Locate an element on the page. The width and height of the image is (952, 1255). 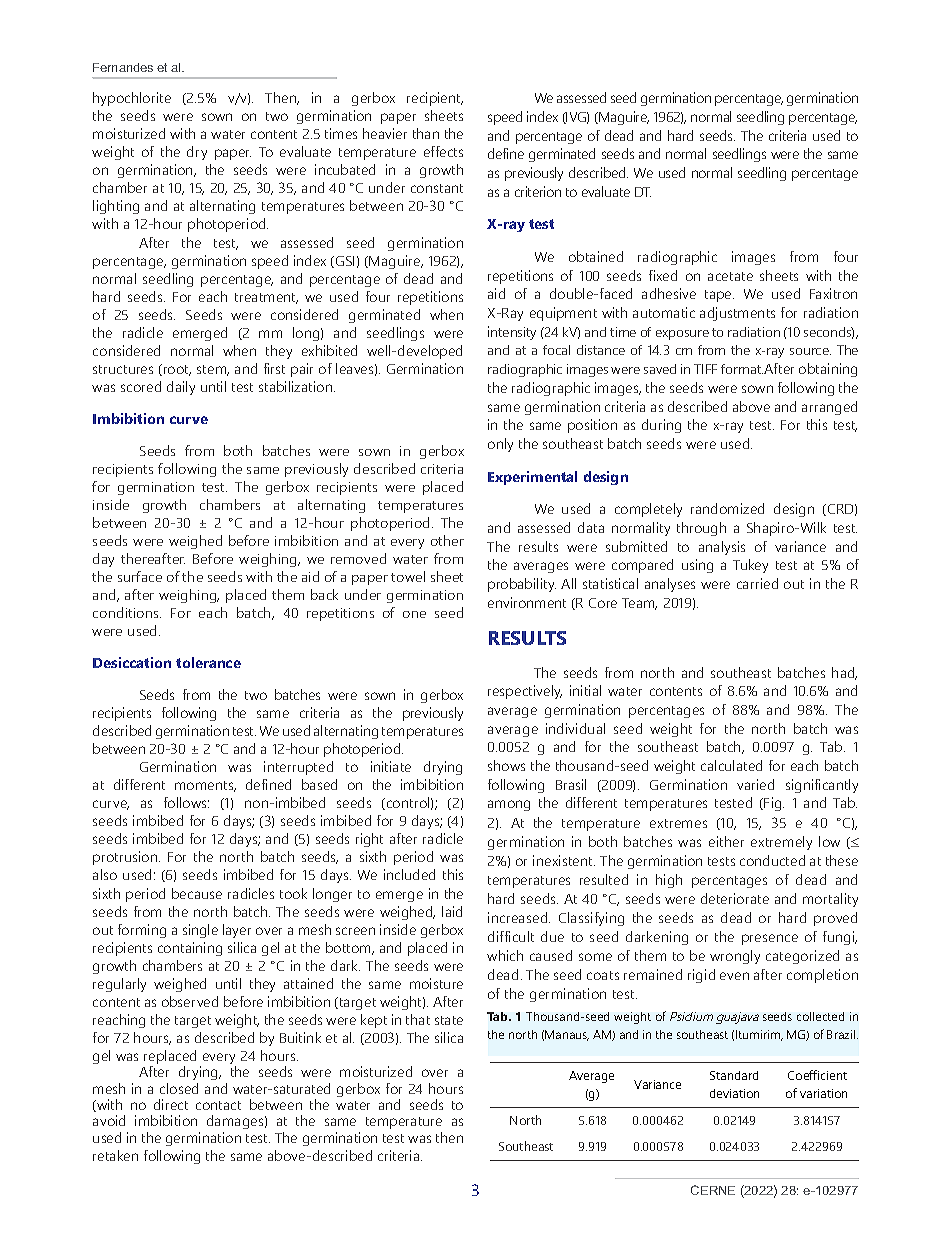
arranged is located at coordinates (829, 408).
